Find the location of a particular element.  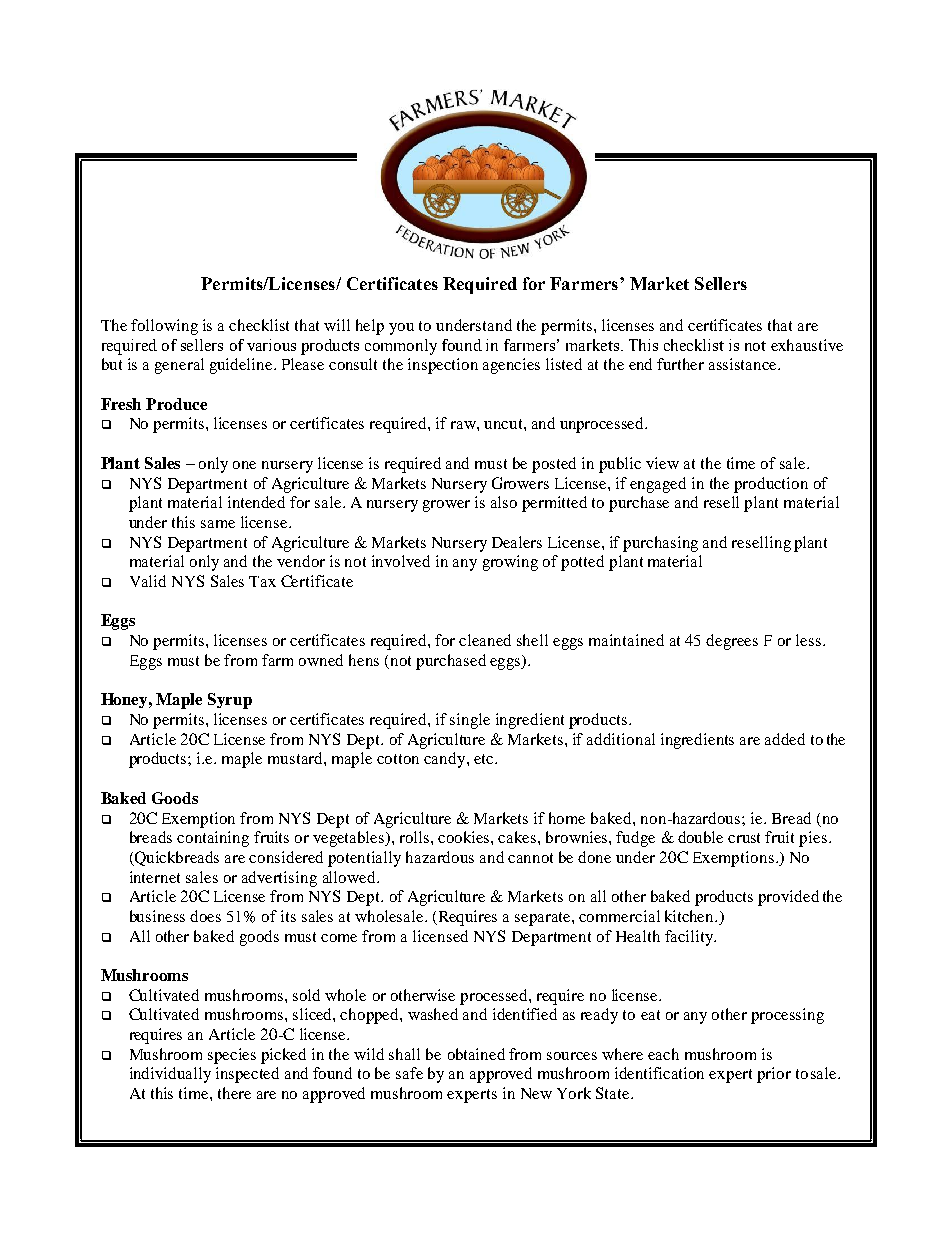

containing is located at coordinates (213, 839).
